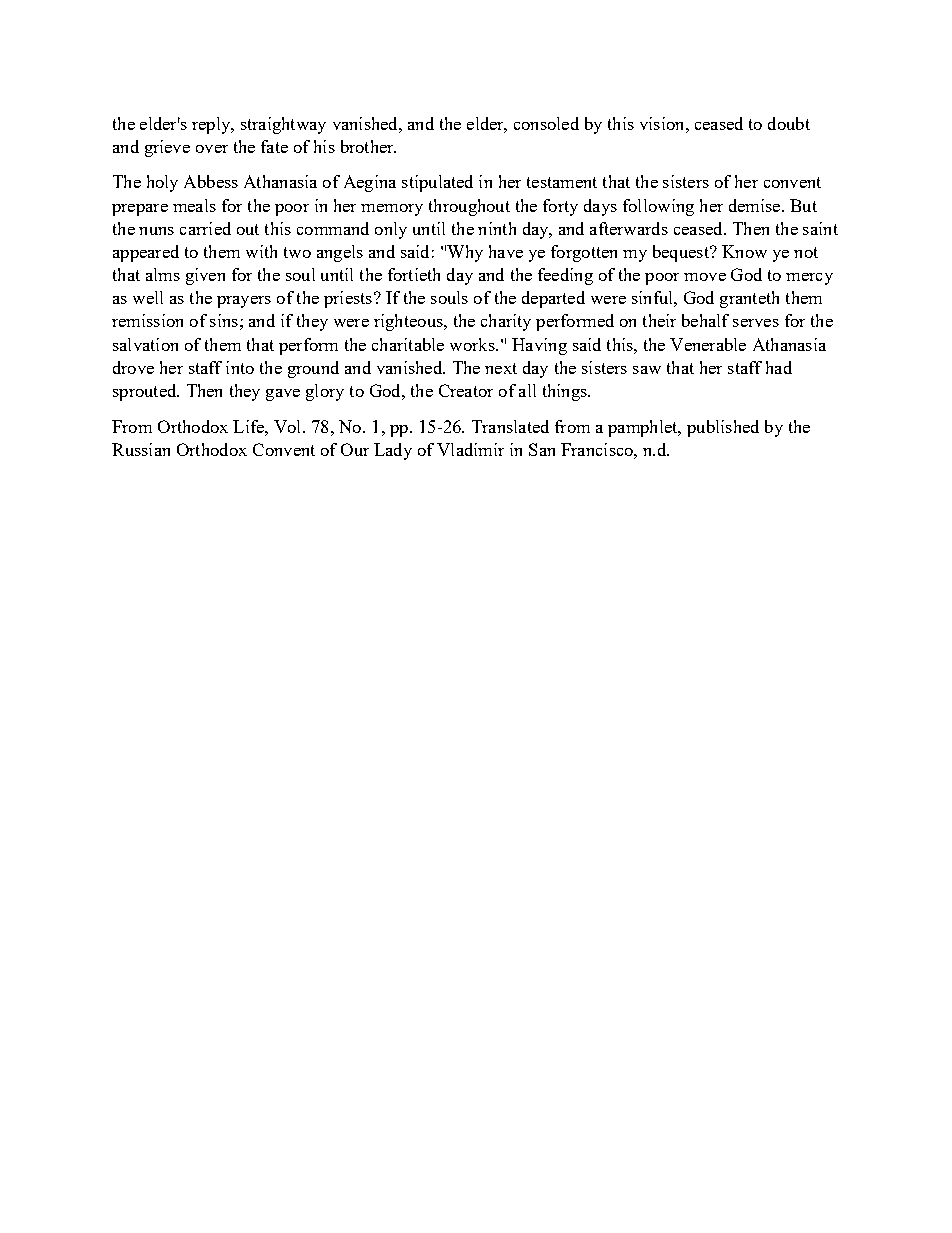 The height and width of the page is (1233, 952). Describe the element at coordinates (501, 368) in the page. I see `next` at that location.
